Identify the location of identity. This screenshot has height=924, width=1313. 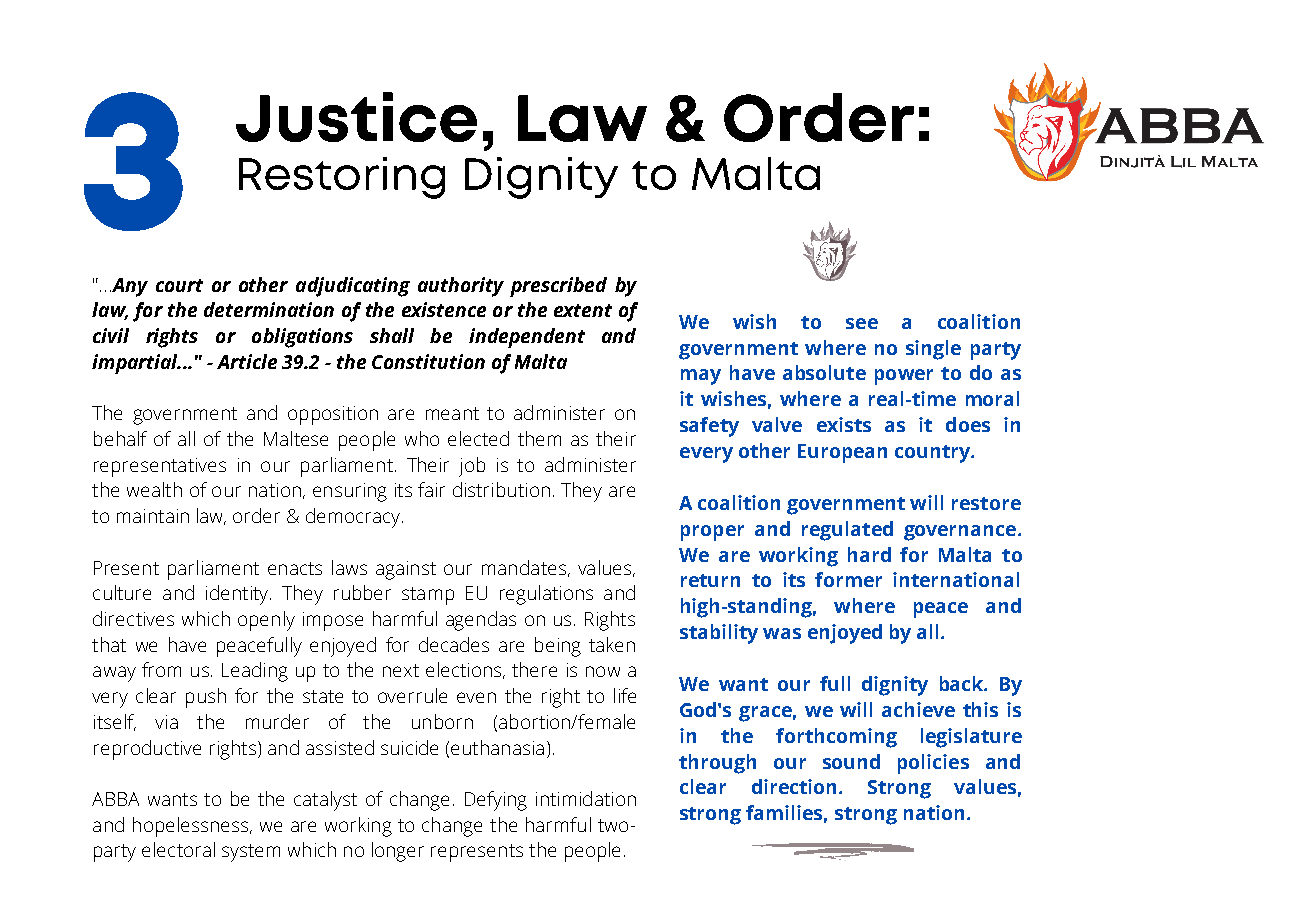
(238, 595).
